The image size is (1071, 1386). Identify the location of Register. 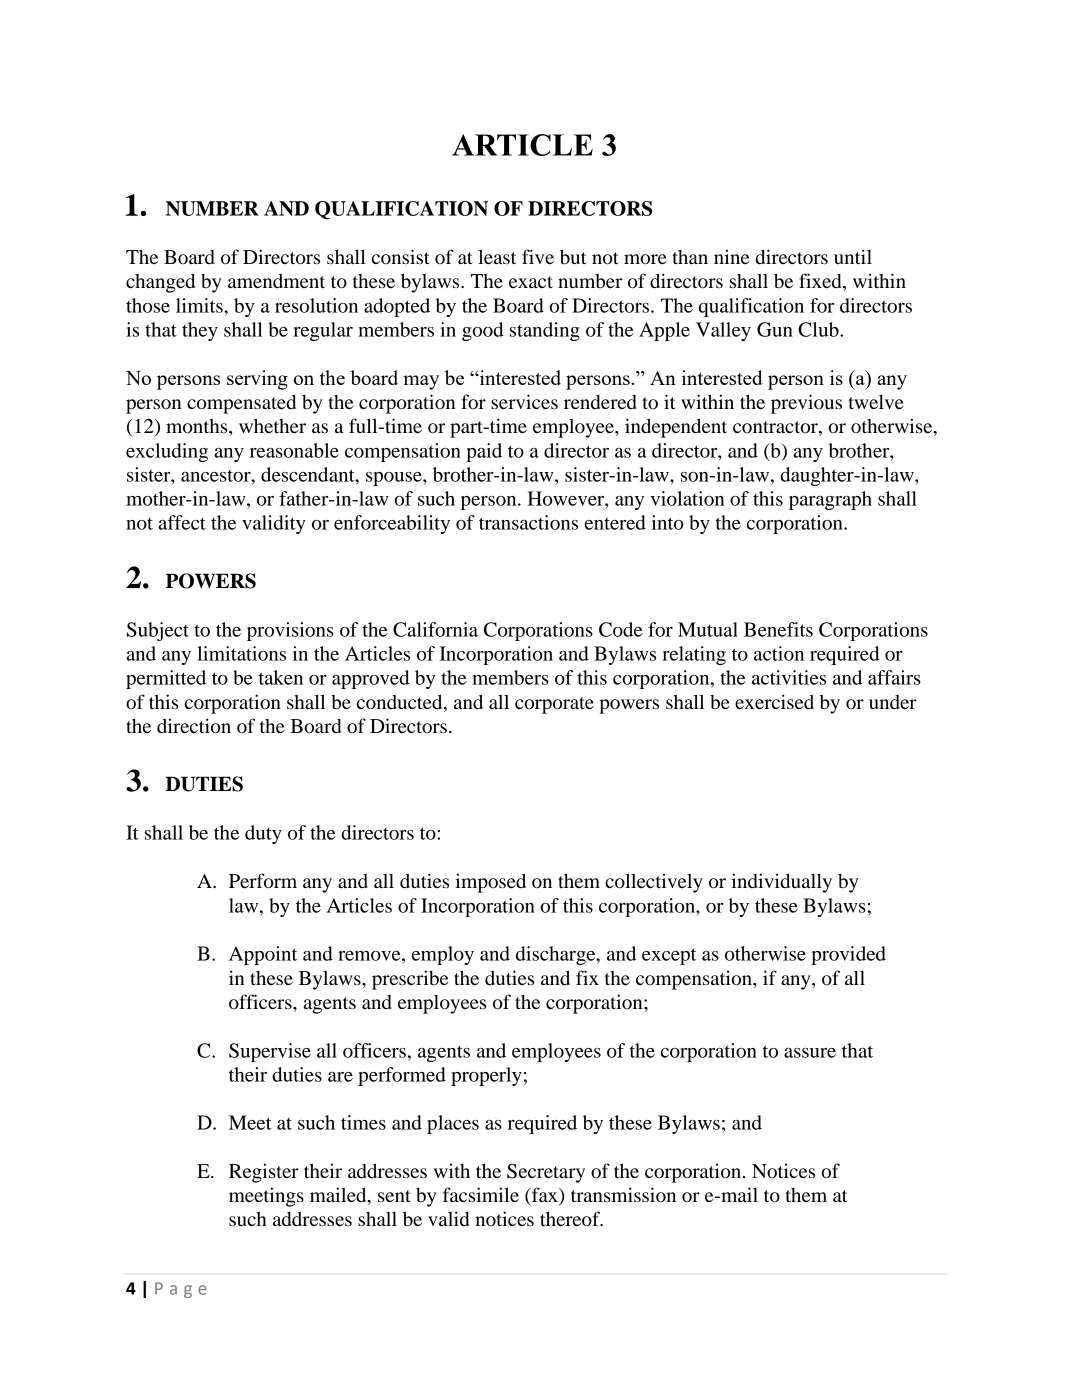
(264, 1173).
